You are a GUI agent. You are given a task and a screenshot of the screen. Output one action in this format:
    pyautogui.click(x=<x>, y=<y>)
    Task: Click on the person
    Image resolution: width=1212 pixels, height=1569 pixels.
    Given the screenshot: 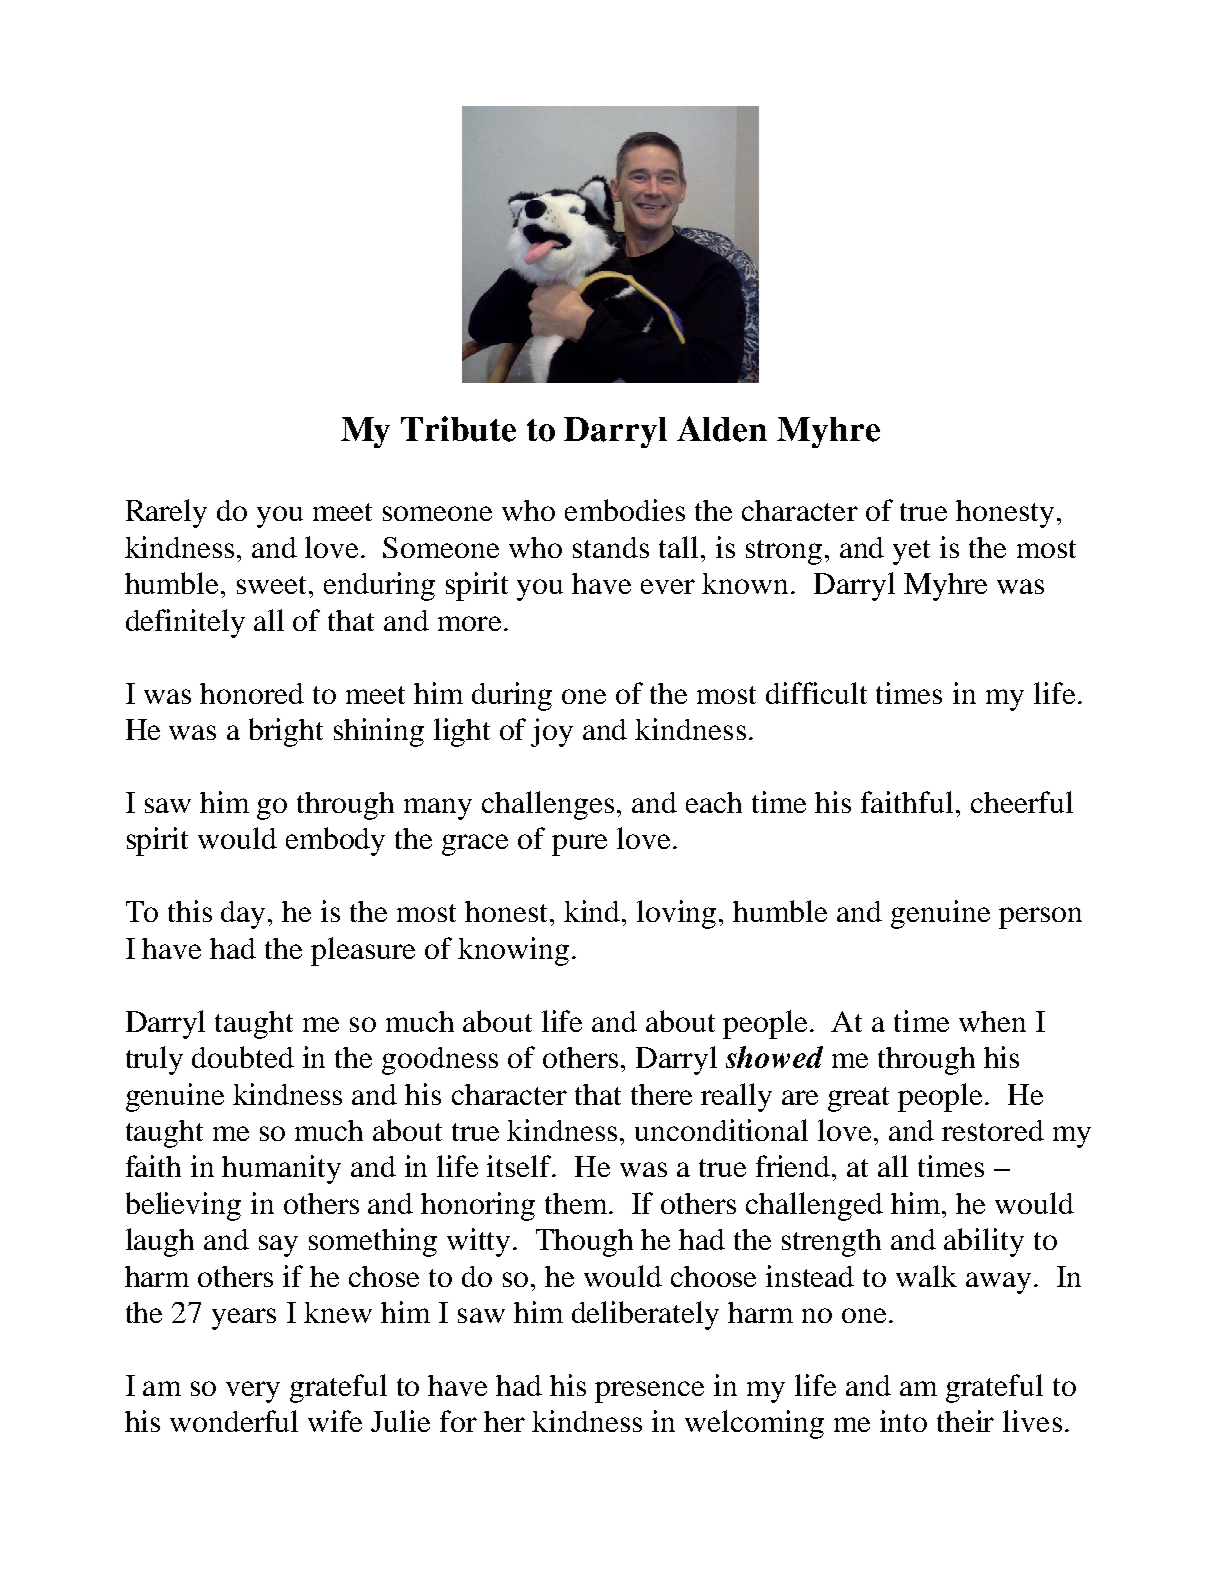 What is the action you would take?
    pyautogui.click(x=1040, y=918)
